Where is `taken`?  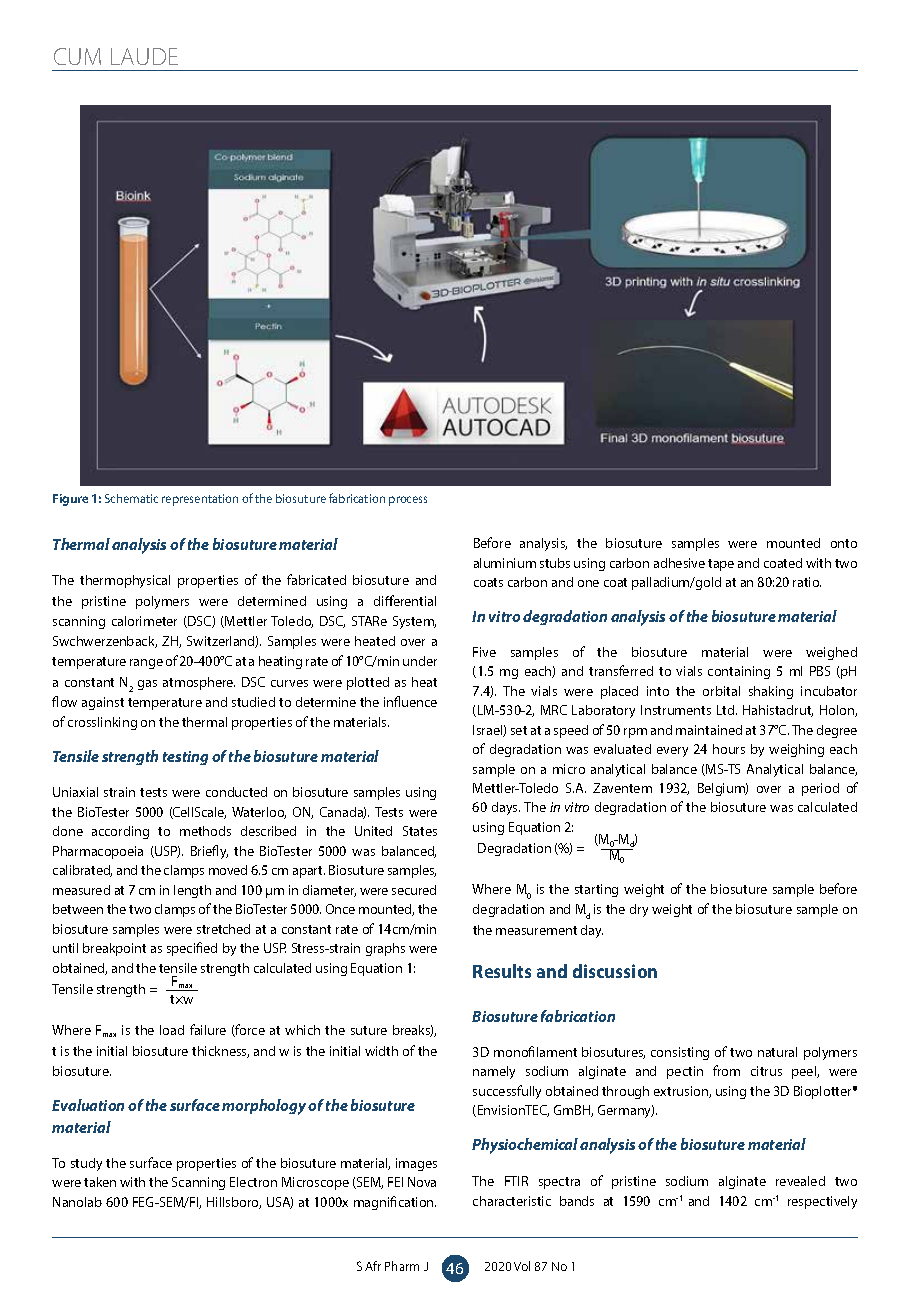
taken is located at coordinates (100, 1182).
